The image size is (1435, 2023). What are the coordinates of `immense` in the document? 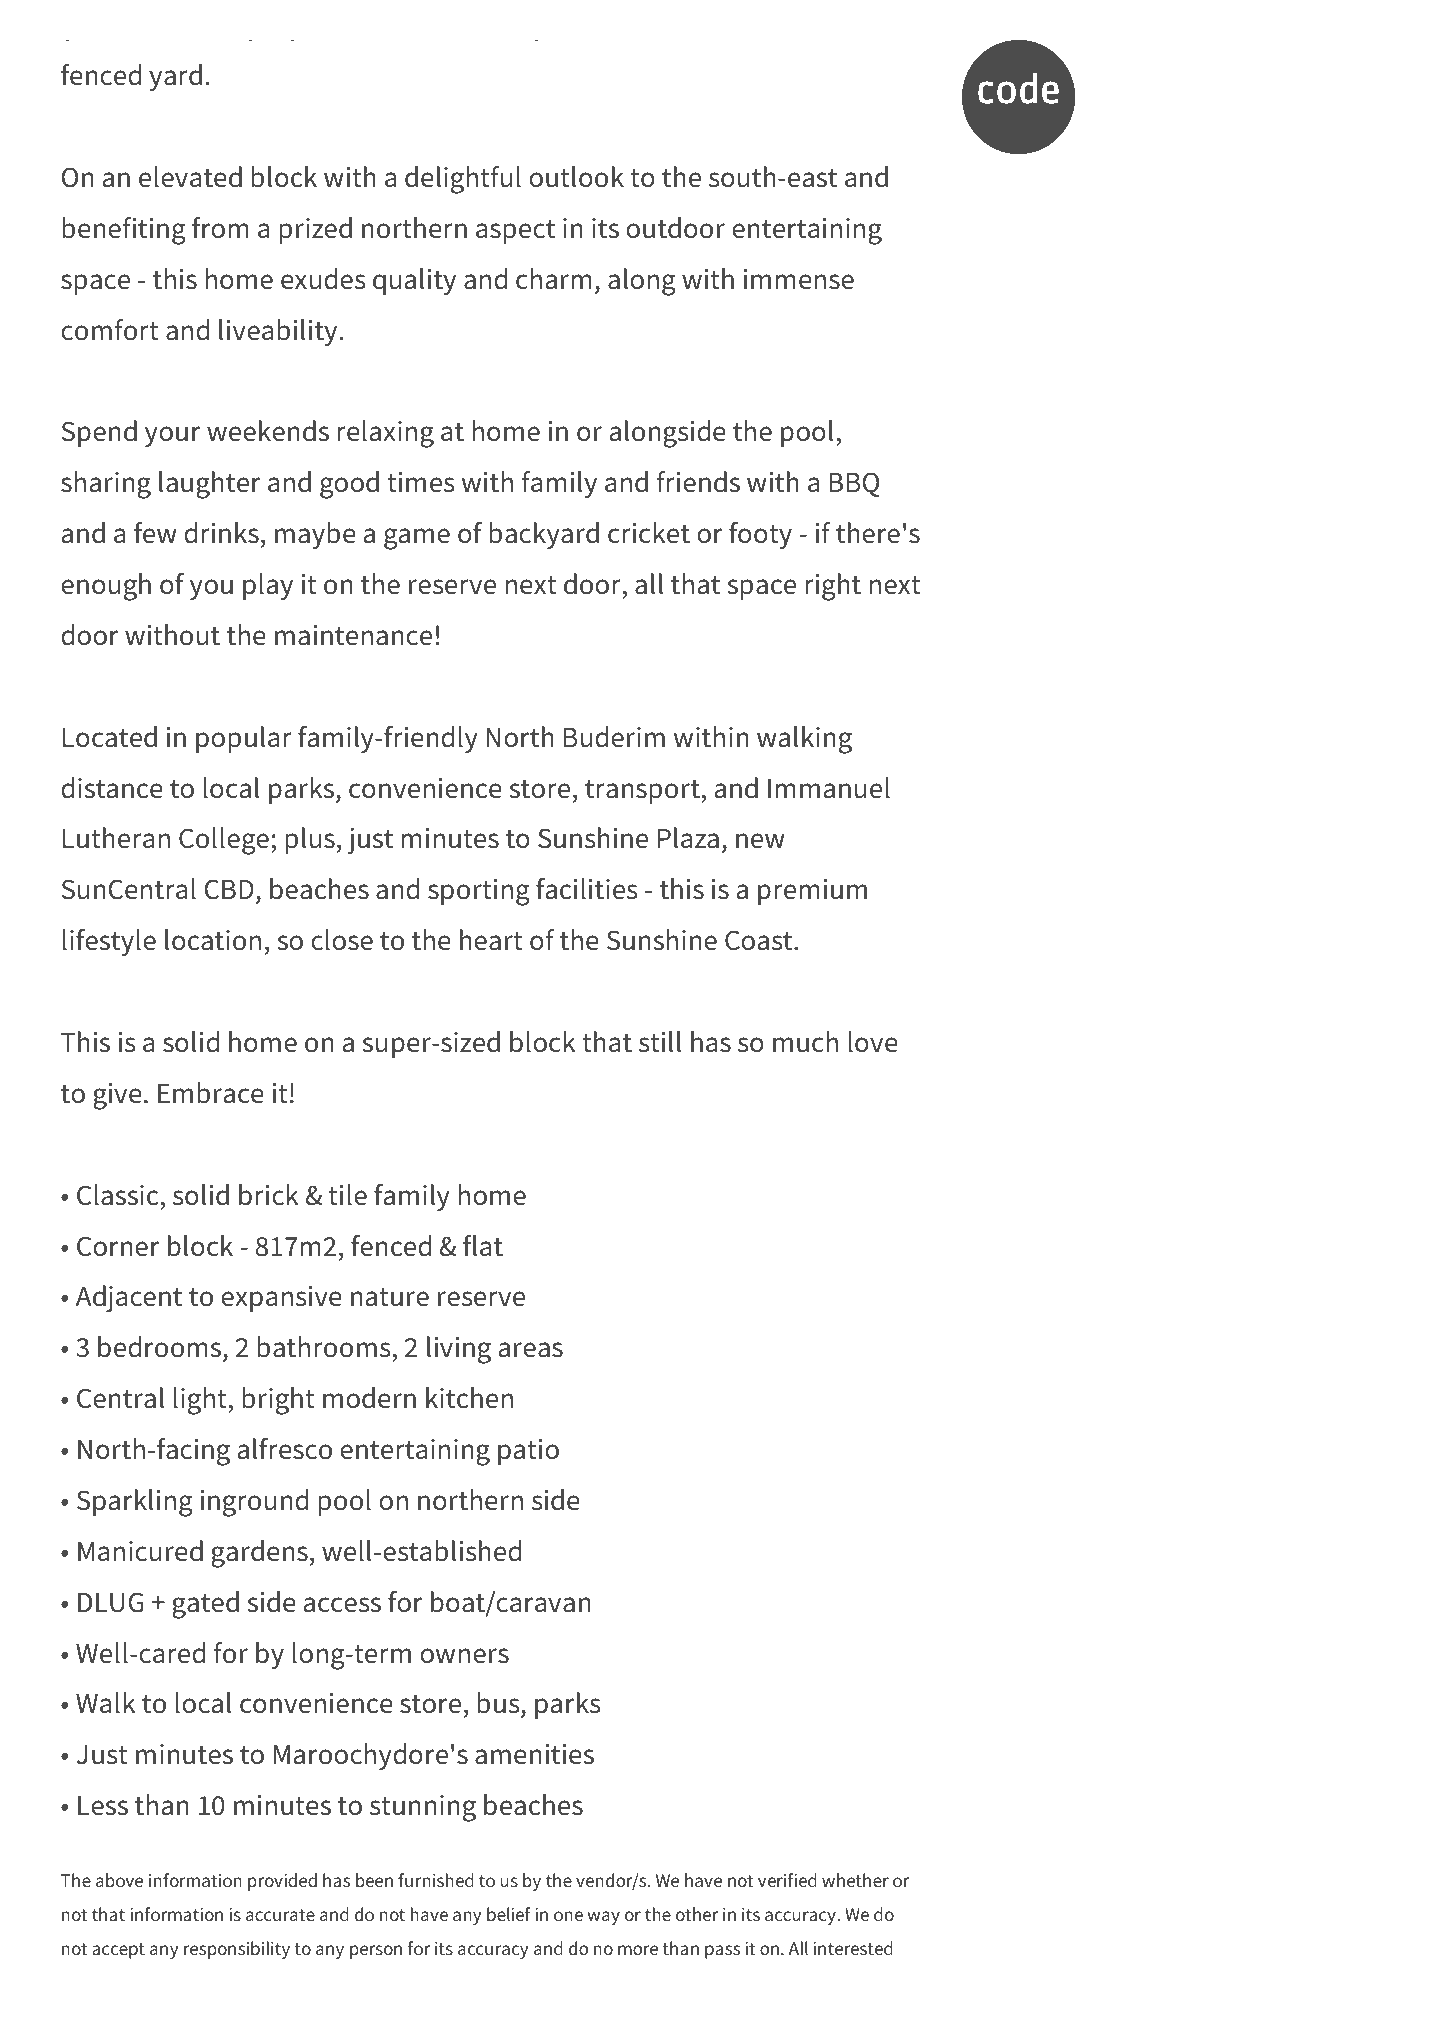 It's located at (798, 279).
